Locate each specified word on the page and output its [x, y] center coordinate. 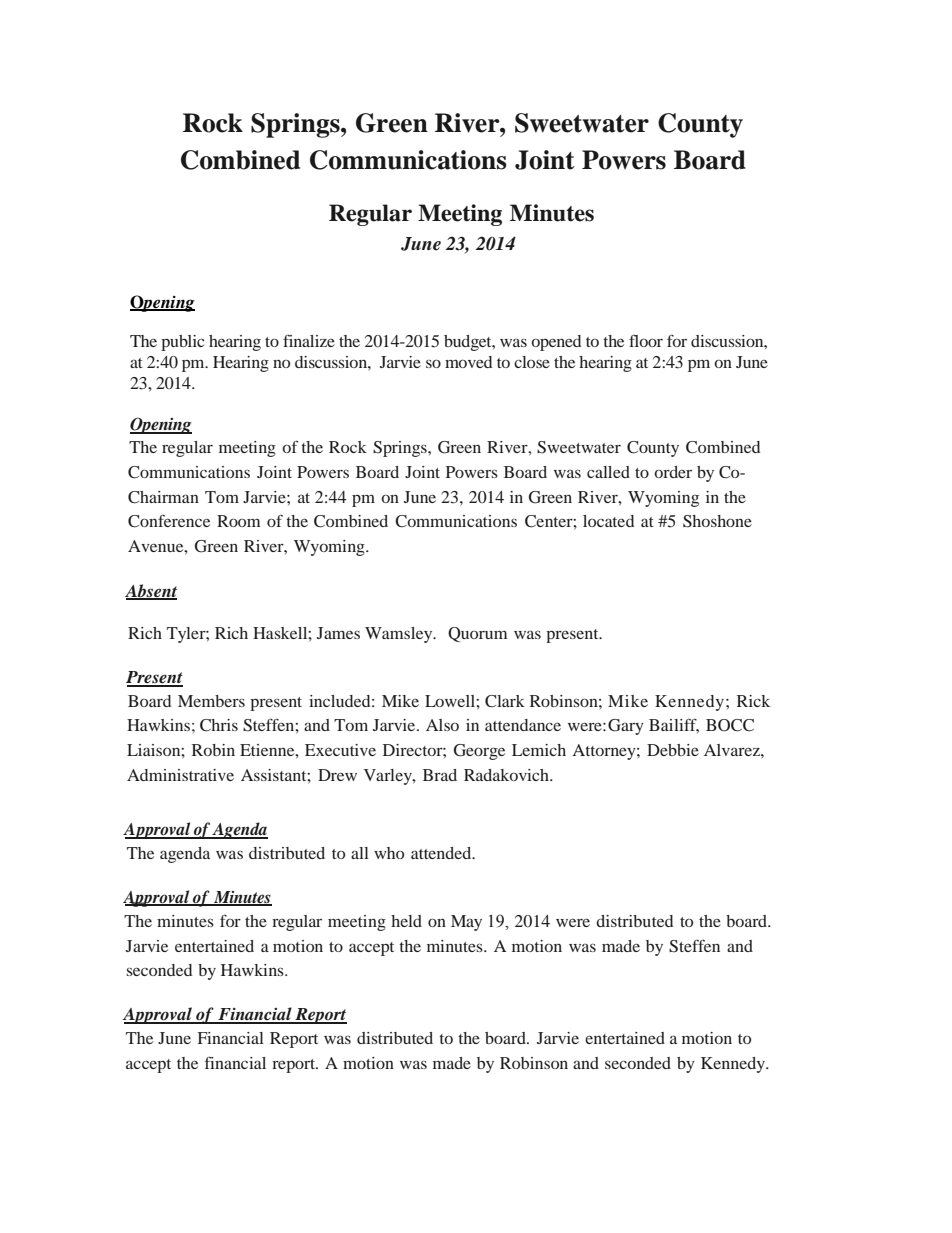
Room [238, 521]
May [466, 923]
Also [442, 725]
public [182, 343]
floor [646, 341]
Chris [219, 725]
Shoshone [717, 521]
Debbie [673, 750]
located [608, 521]
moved [468, 362]
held [406, 921]
